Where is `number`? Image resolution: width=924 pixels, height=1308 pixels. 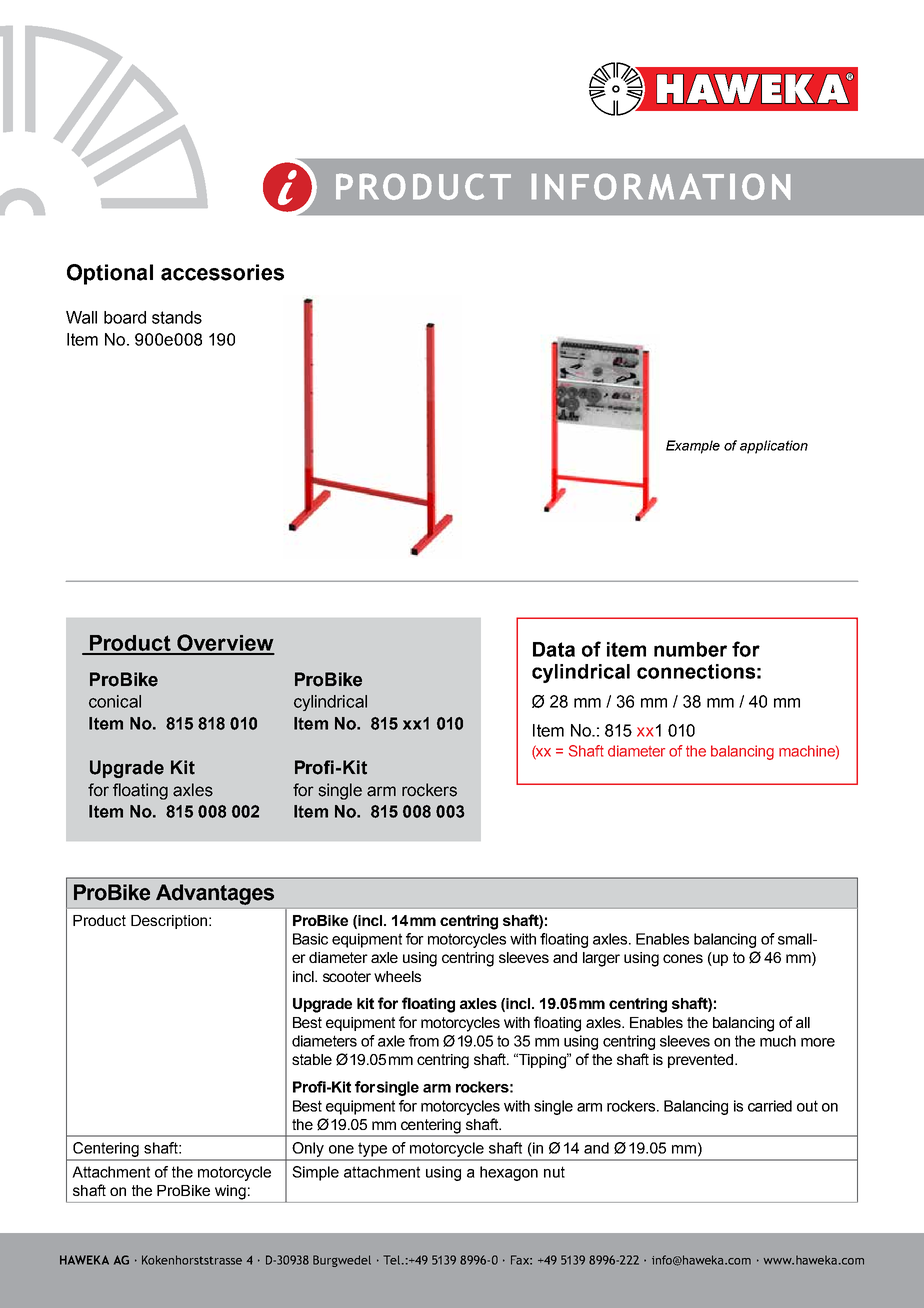
number is located at coordinates (690, 649).
